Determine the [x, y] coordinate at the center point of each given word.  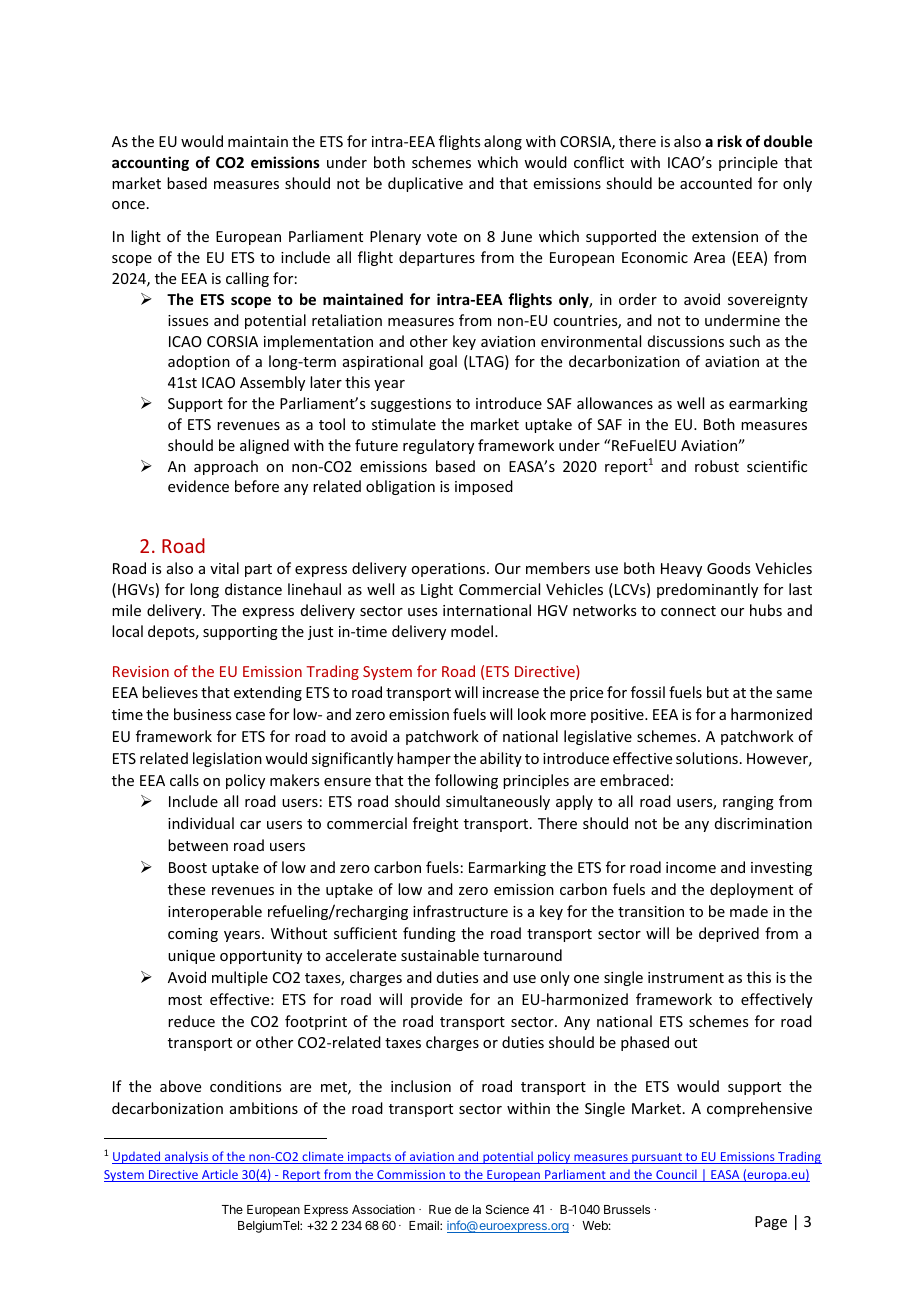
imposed [484, 487]
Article [220, 1175]
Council [676, 1175]
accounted [716, 183]
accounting [150, 163]
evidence [198, 486]
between [198, 845]
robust [717, 466]
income [691, 867]
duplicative [425, 184]
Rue [440, 1209]
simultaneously [498, 802]
